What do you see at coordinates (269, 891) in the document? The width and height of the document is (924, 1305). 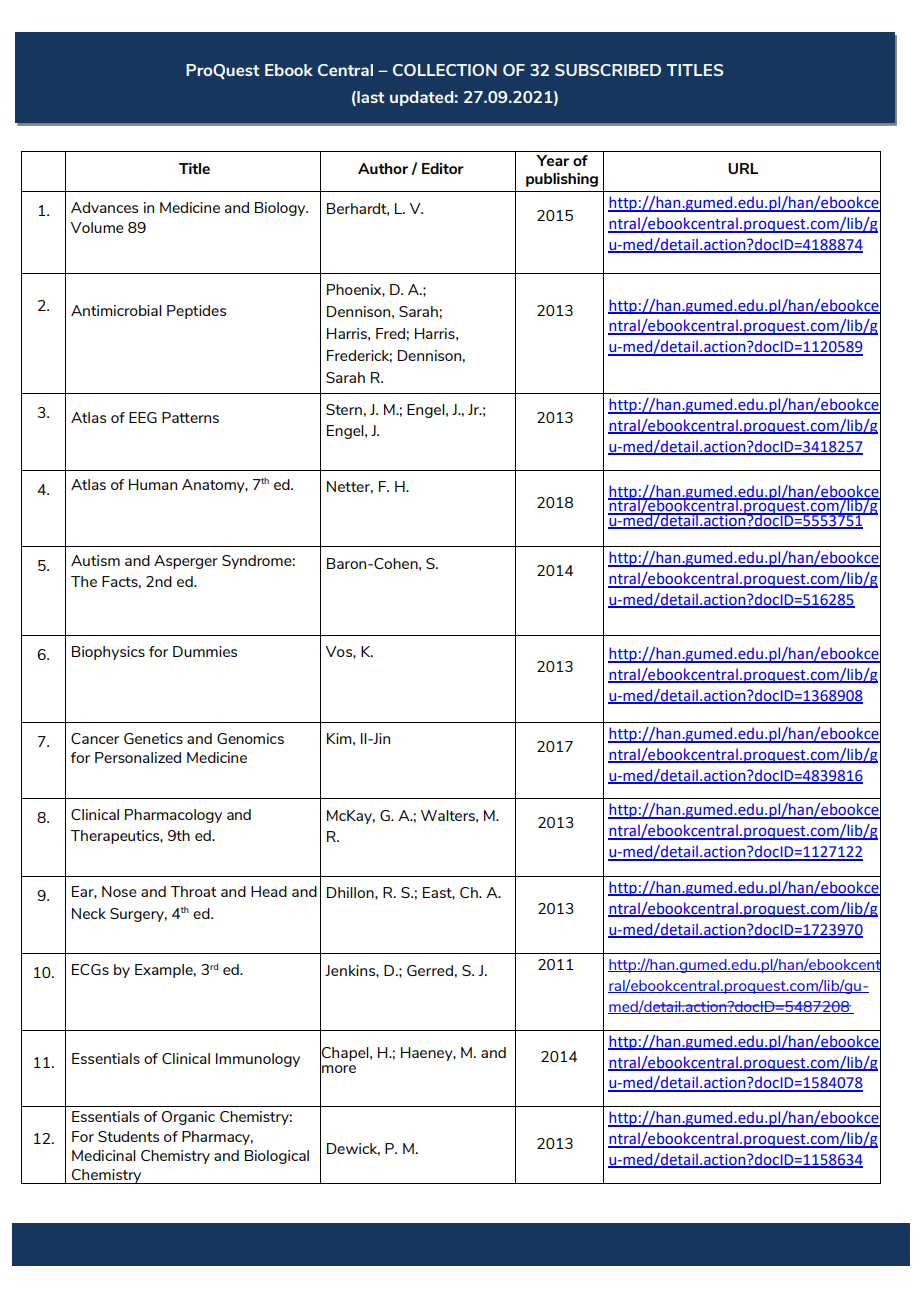 I see `Head` at bounding box center [269, 891].
